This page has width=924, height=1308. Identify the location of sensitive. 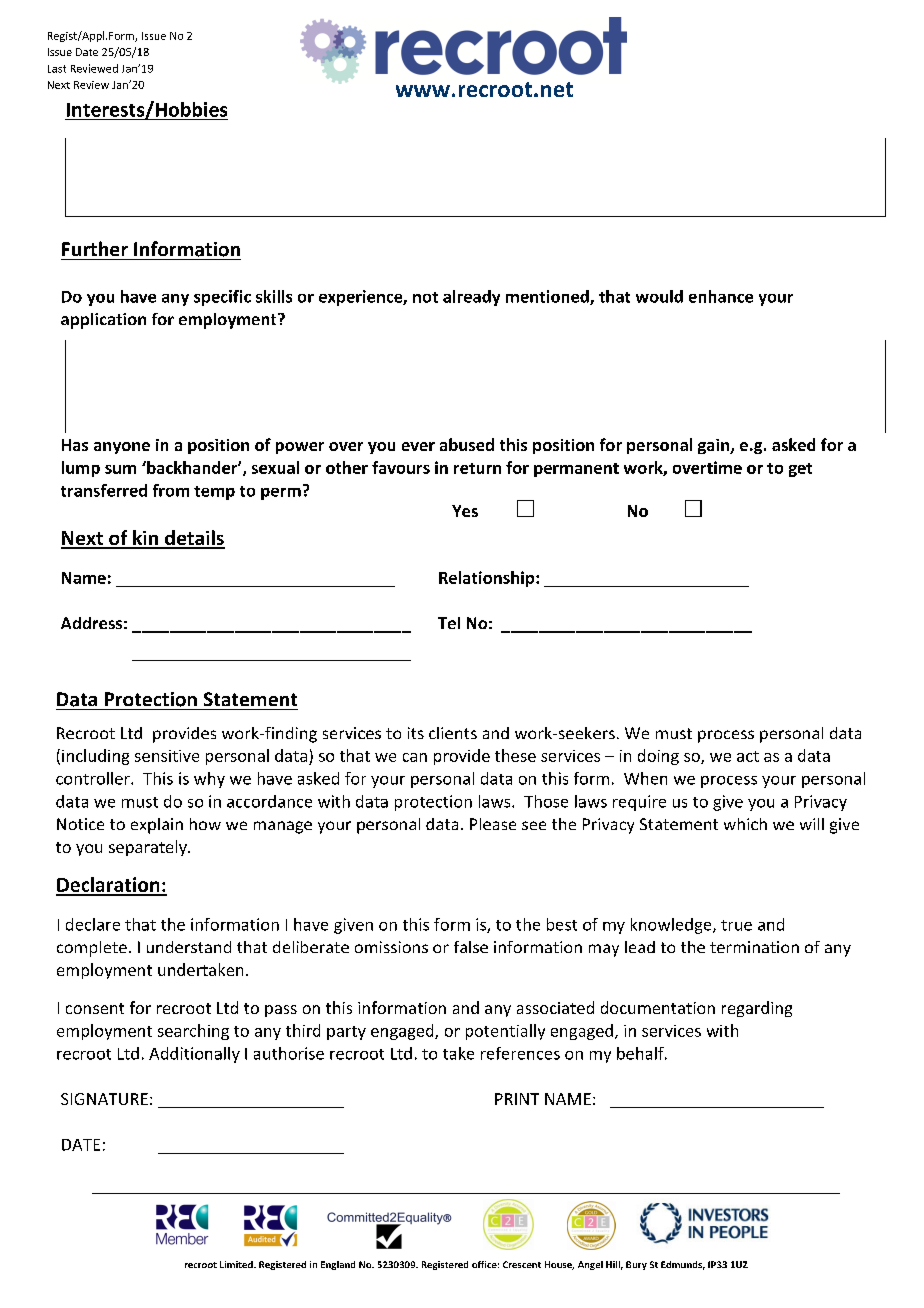
(167, 756).
